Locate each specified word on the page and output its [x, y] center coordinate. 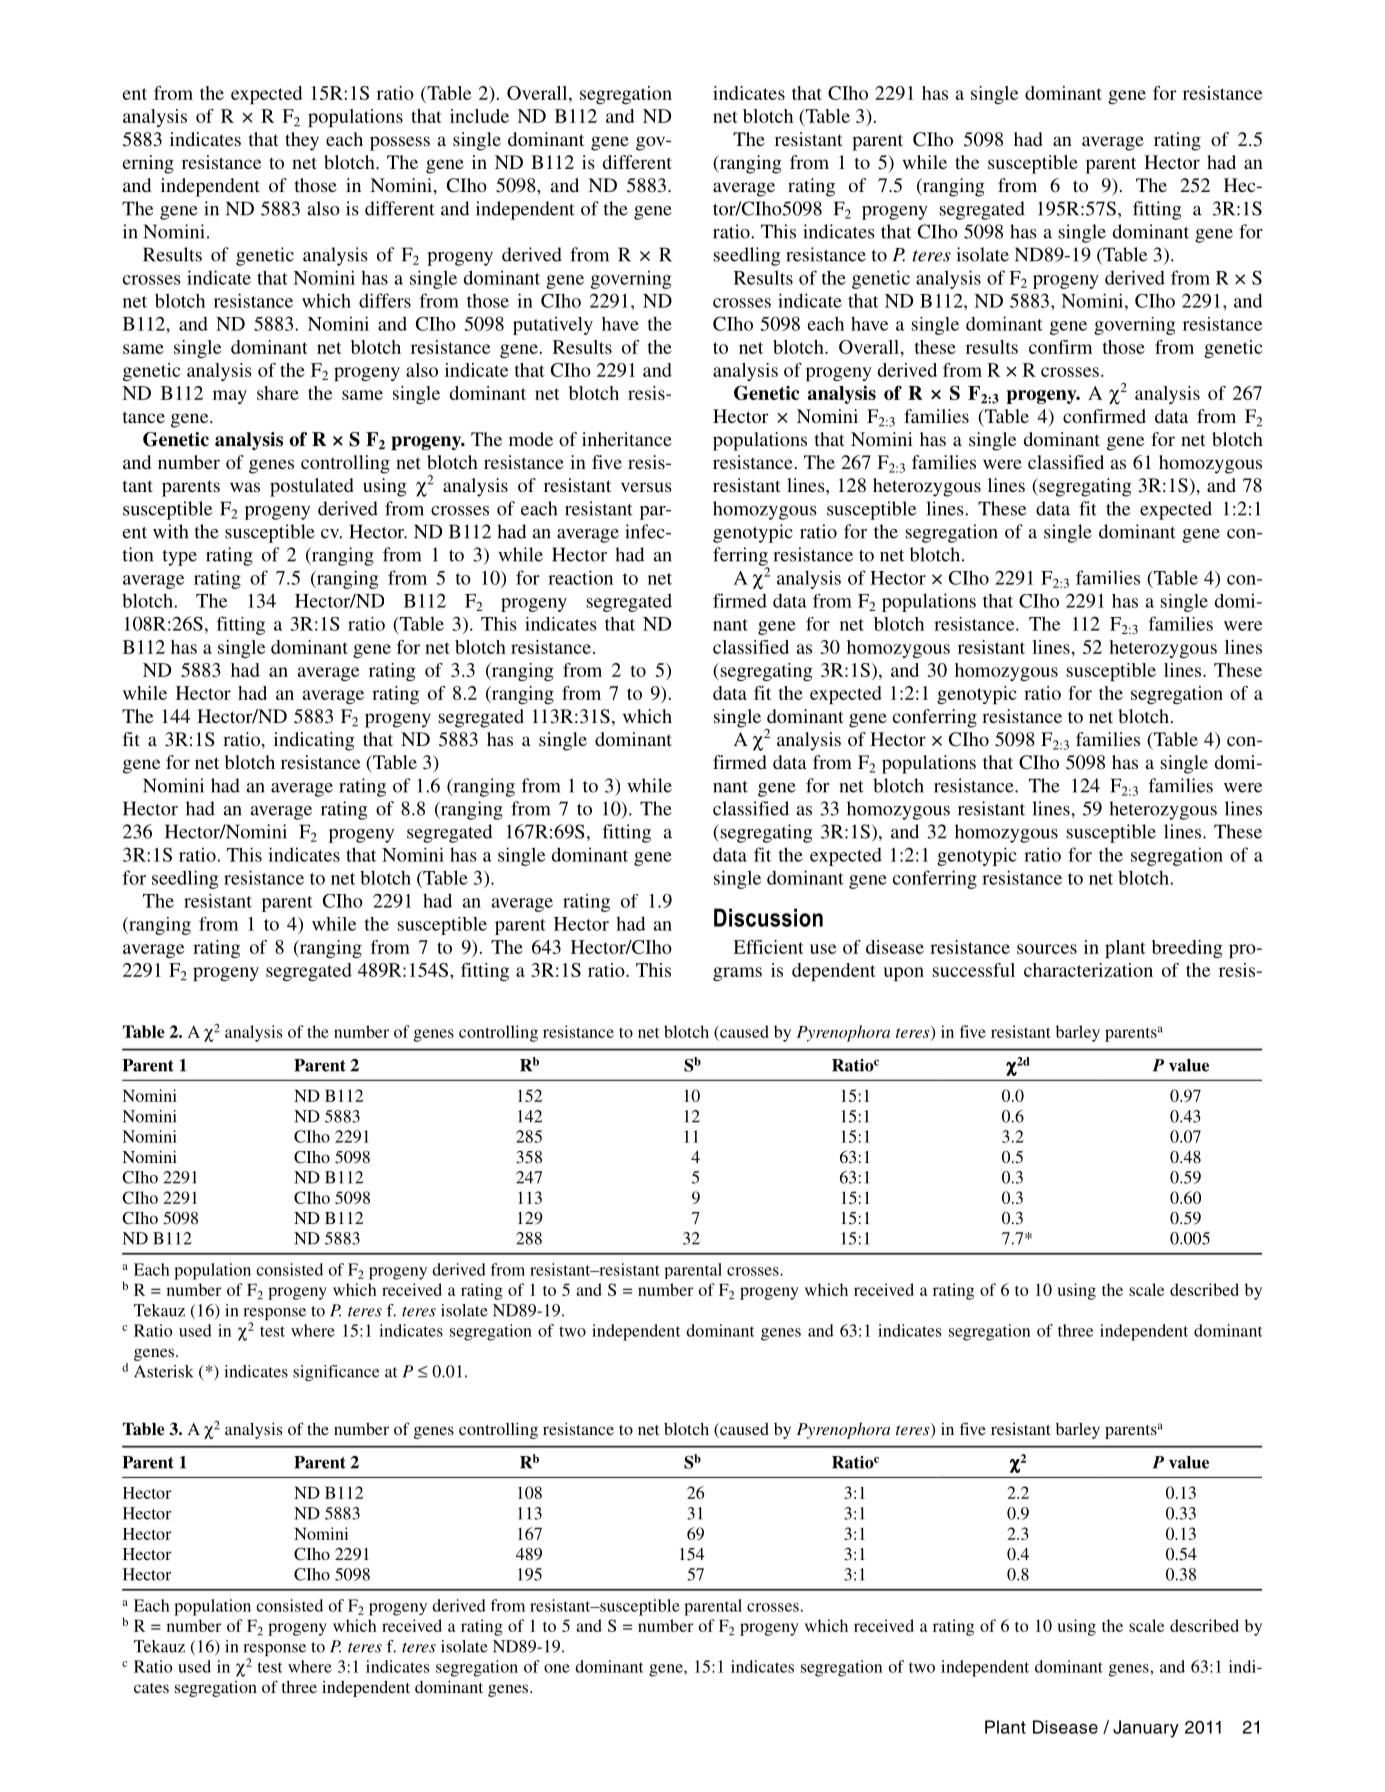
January [1146, 1729]
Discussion [768, 917]
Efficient [768, 947]
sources [1047, 949]
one [557, 1668]
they [302, 141]
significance [336, 1373]
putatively [553, 325]
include [479, 116]
